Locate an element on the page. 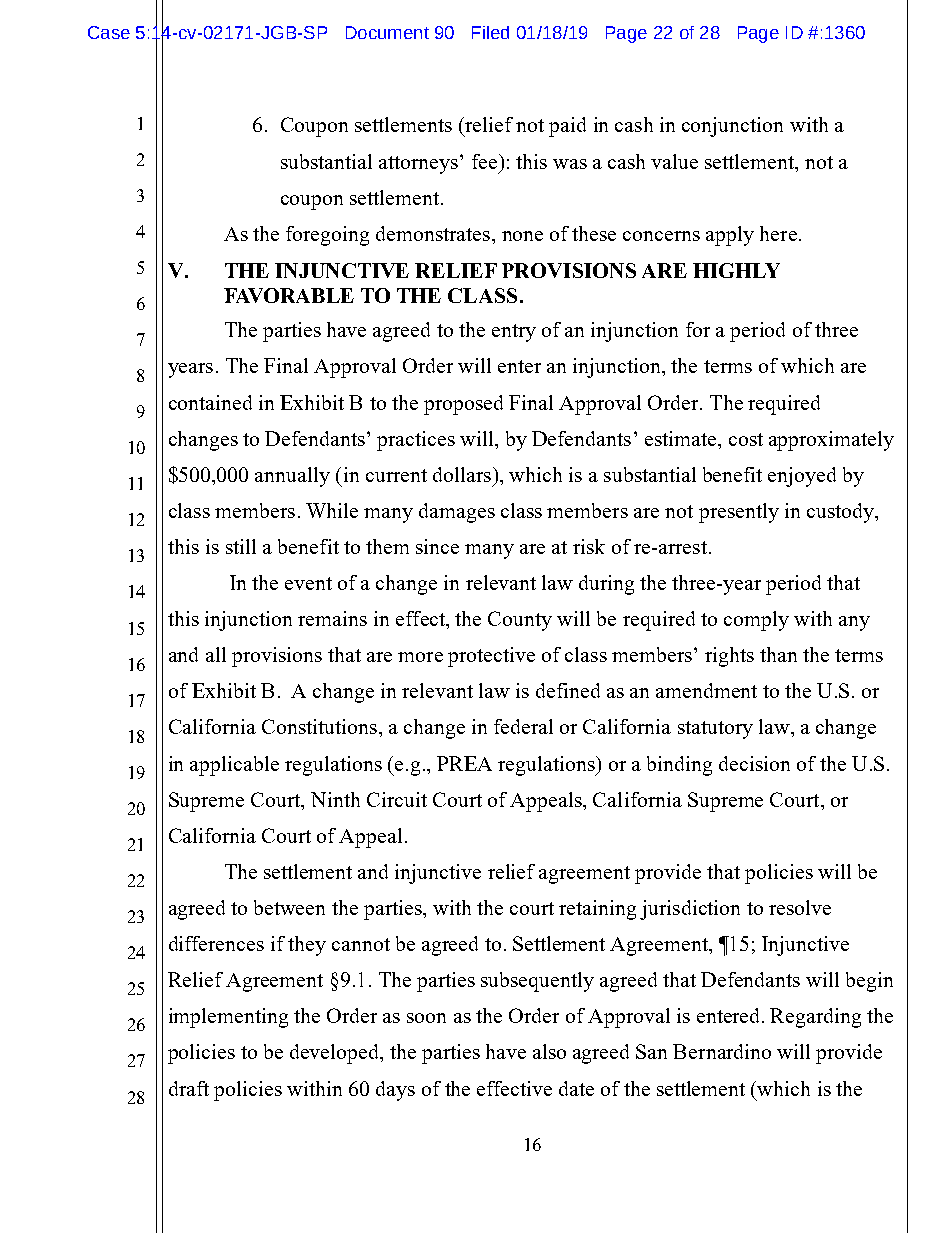 The height and width of the document is (1233, 952). draft is located at coordinates (189, 1088).
